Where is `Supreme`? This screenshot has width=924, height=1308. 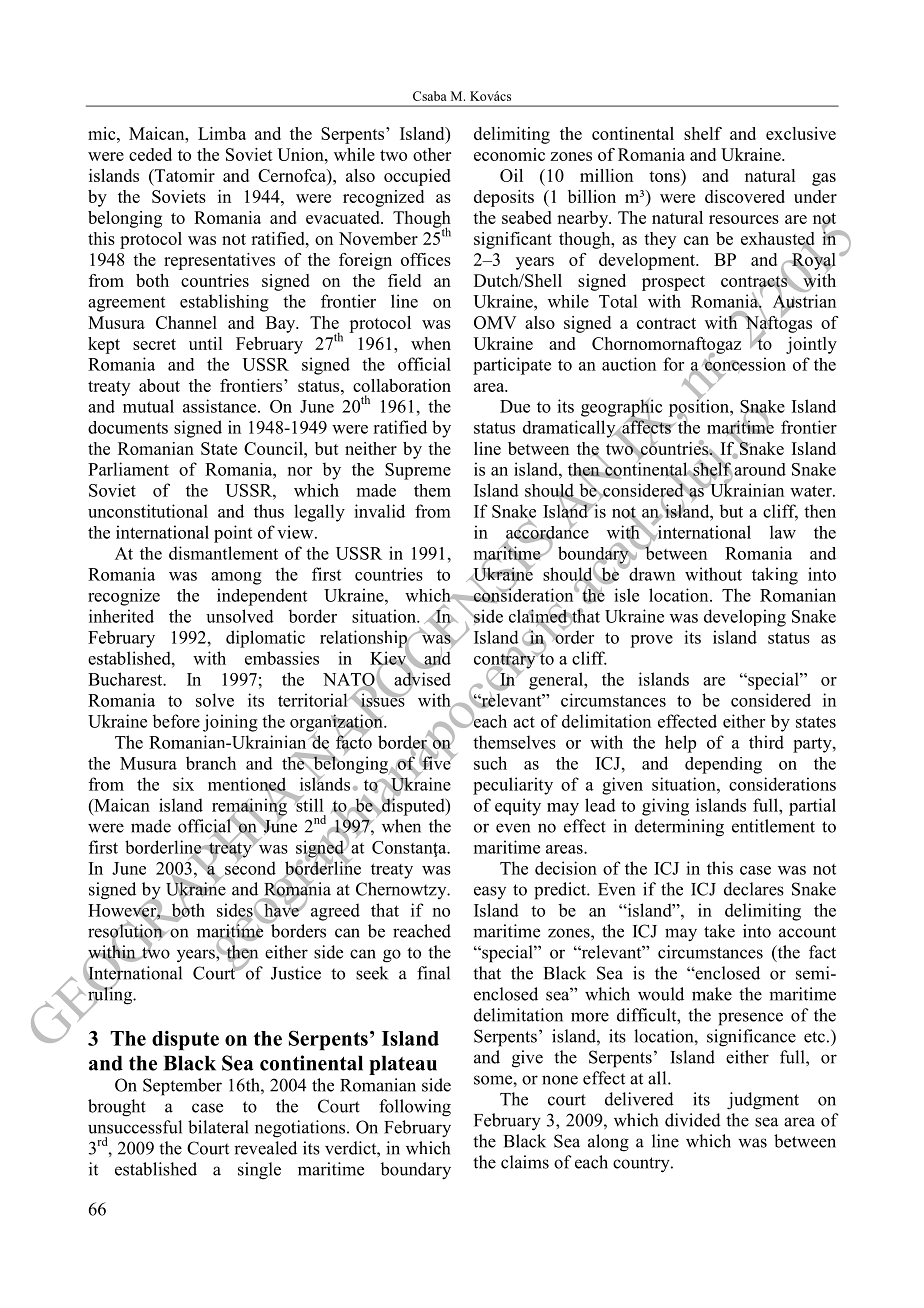
Supreme is located at coordinates (418, 471).
